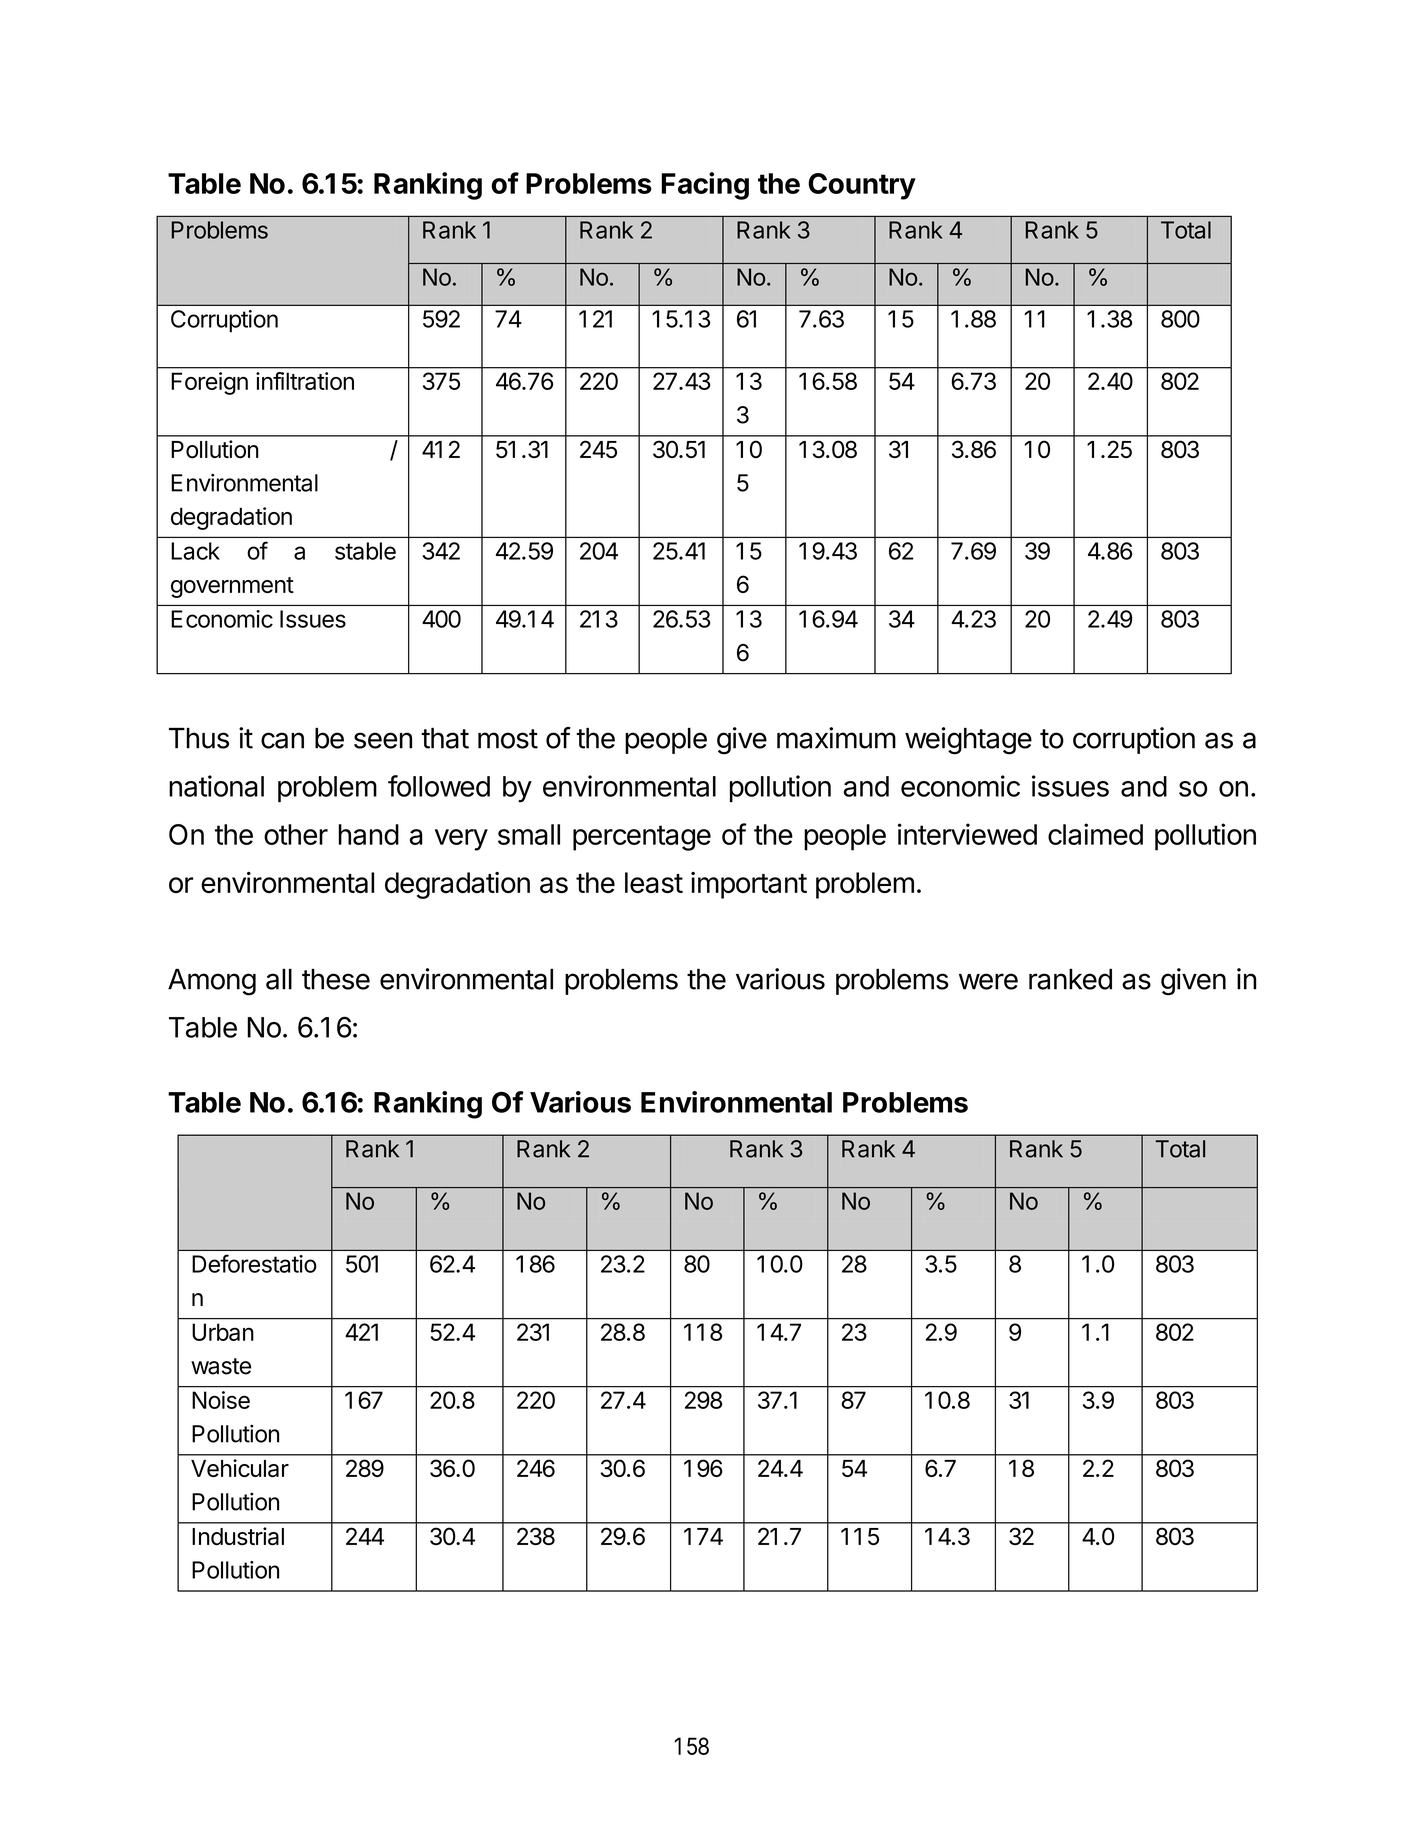 The width and height of the image is (1425, 1844). What do you see at coordinates (862, 186) in the image?
I see `Country` at bounding box center [862, 186].
